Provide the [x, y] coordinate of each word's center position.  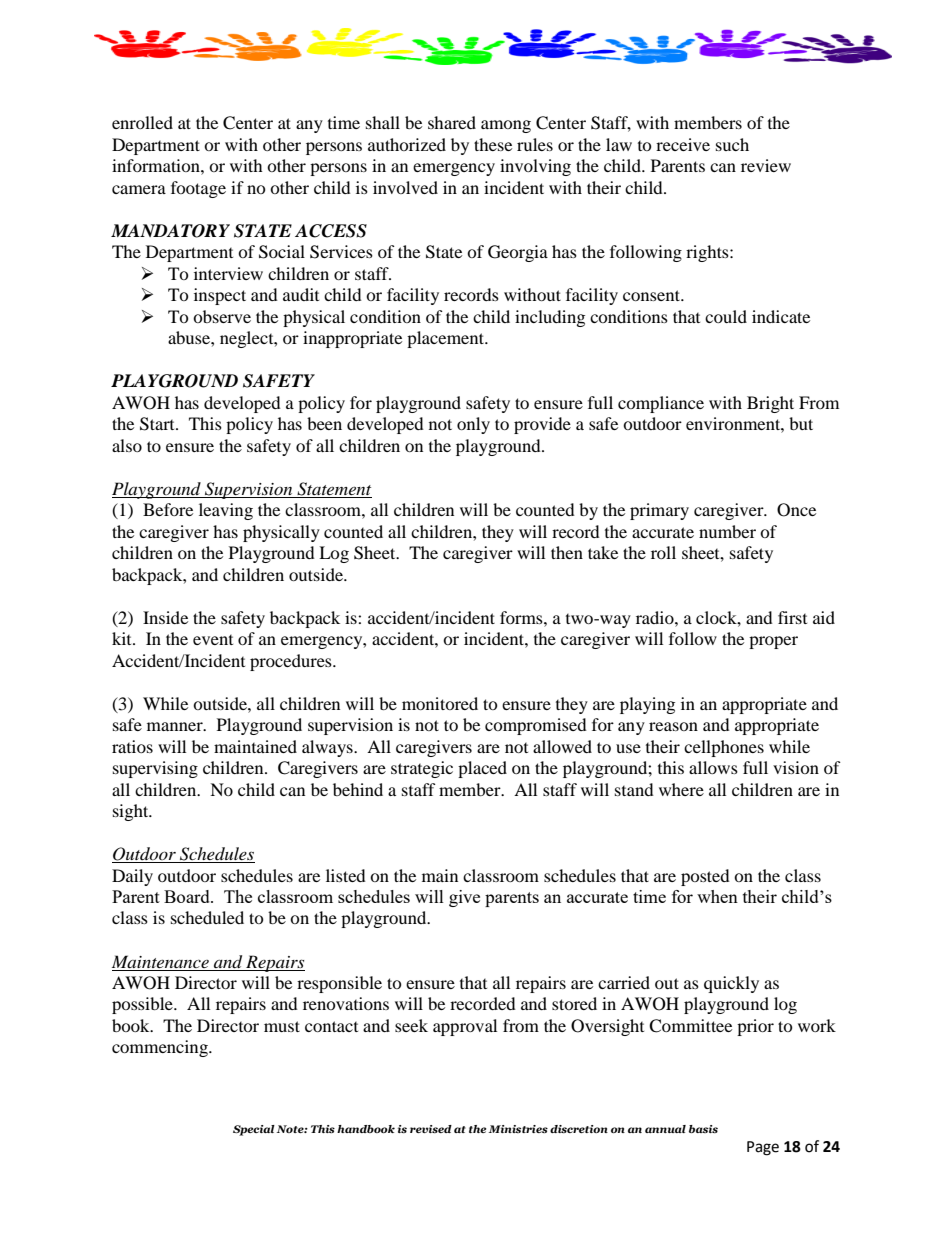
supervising [155, 769]
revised [431, 1129]
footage [198, 189]
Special [254, 1130]
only [473, 425]
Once [796, 510]
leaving [226, 511]
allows [713, 767]
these [493, 144]
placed [482, 769]
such [732, 144]
